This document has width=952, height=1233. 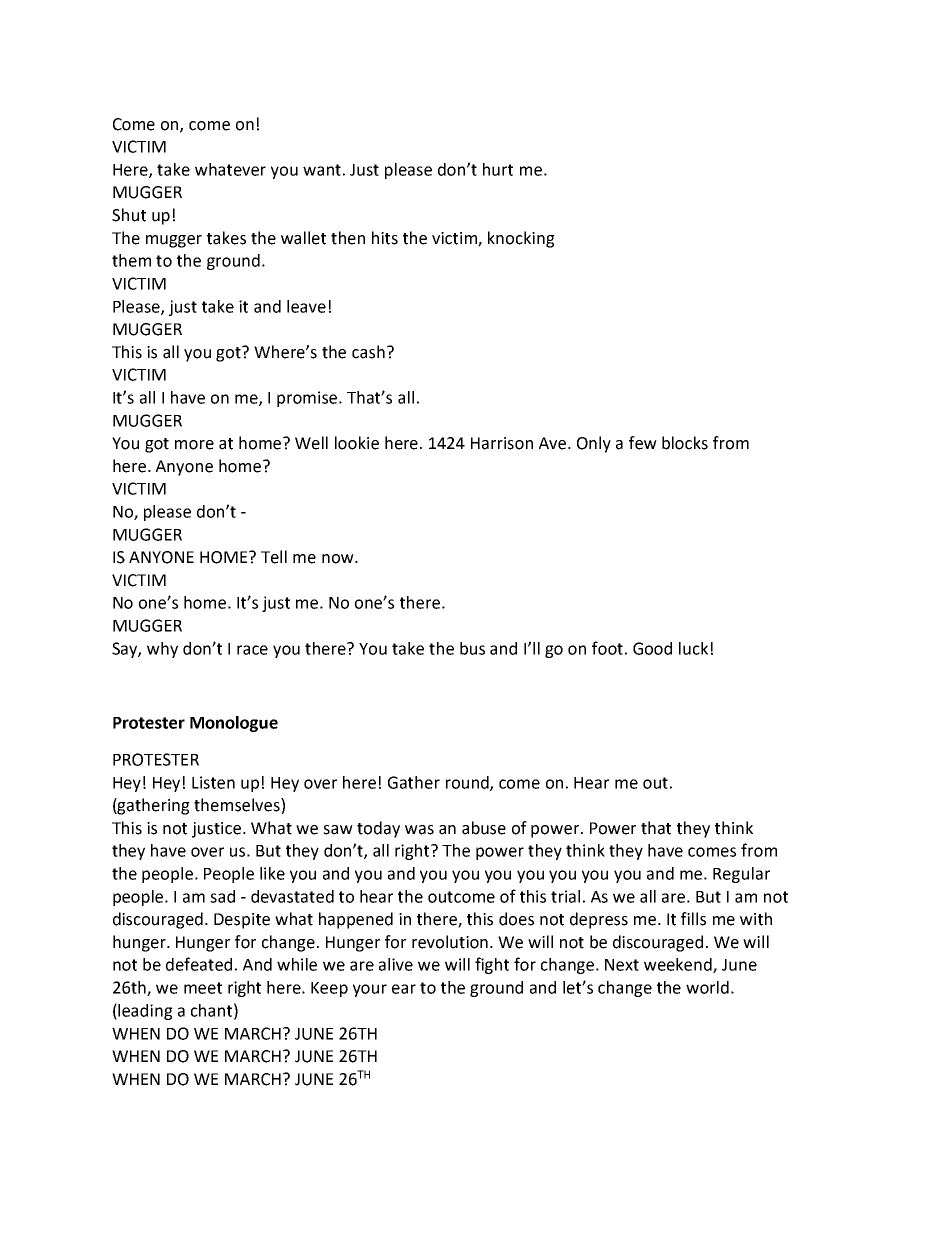 What do you see at coordinates (419, 830) in the document?
I see `was` at bounding box center [419, 830].
